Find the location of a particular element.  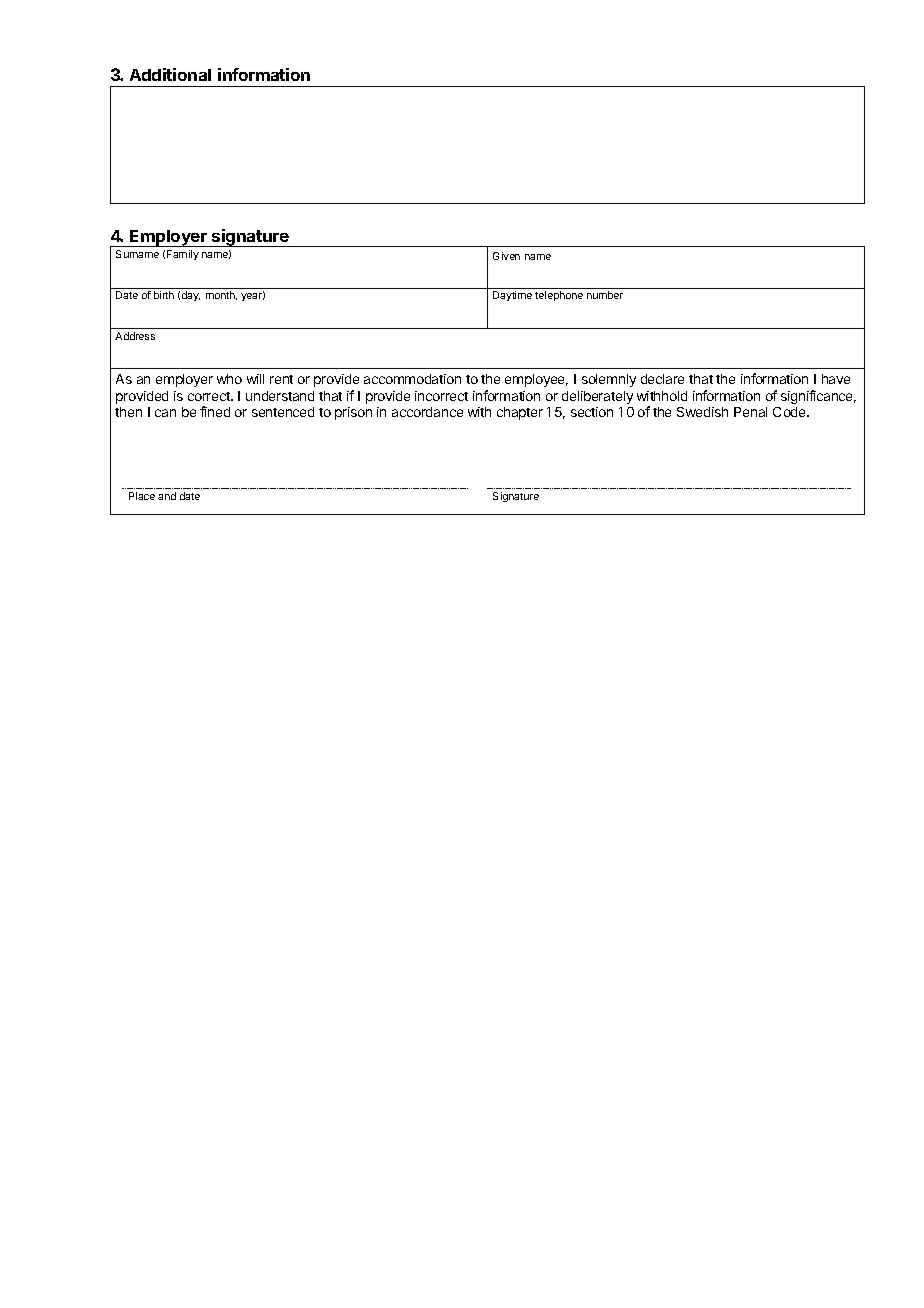

Daytime is located at coordinates (512, 296).
